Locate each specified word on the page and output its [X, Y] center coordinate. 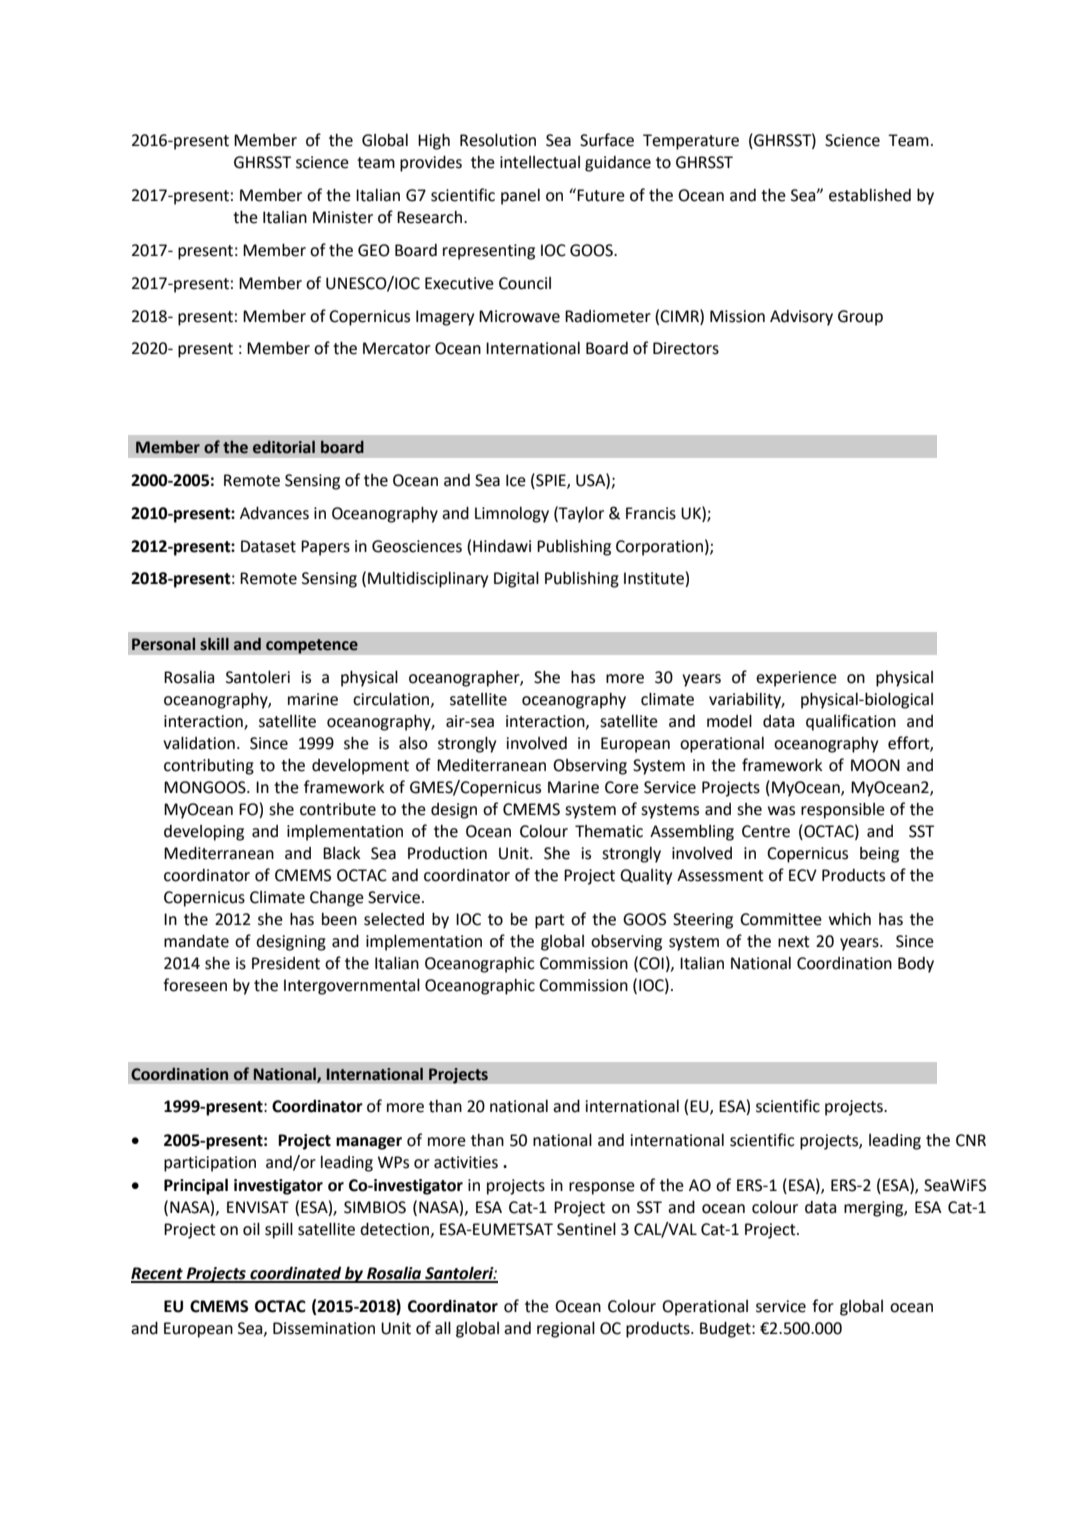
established [870, 195]
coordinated [296, 1274]
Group [860, 318]
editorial [284, 447]
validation [199, 743]
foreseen [195, 985]
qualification [851, 722]
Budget [726, 1330]
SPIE [551, 480]
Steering [703, 921]
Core [622, 787]
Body [916, 965]
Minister [343, 217]
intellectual [540, 162]
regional [566, 1329]
